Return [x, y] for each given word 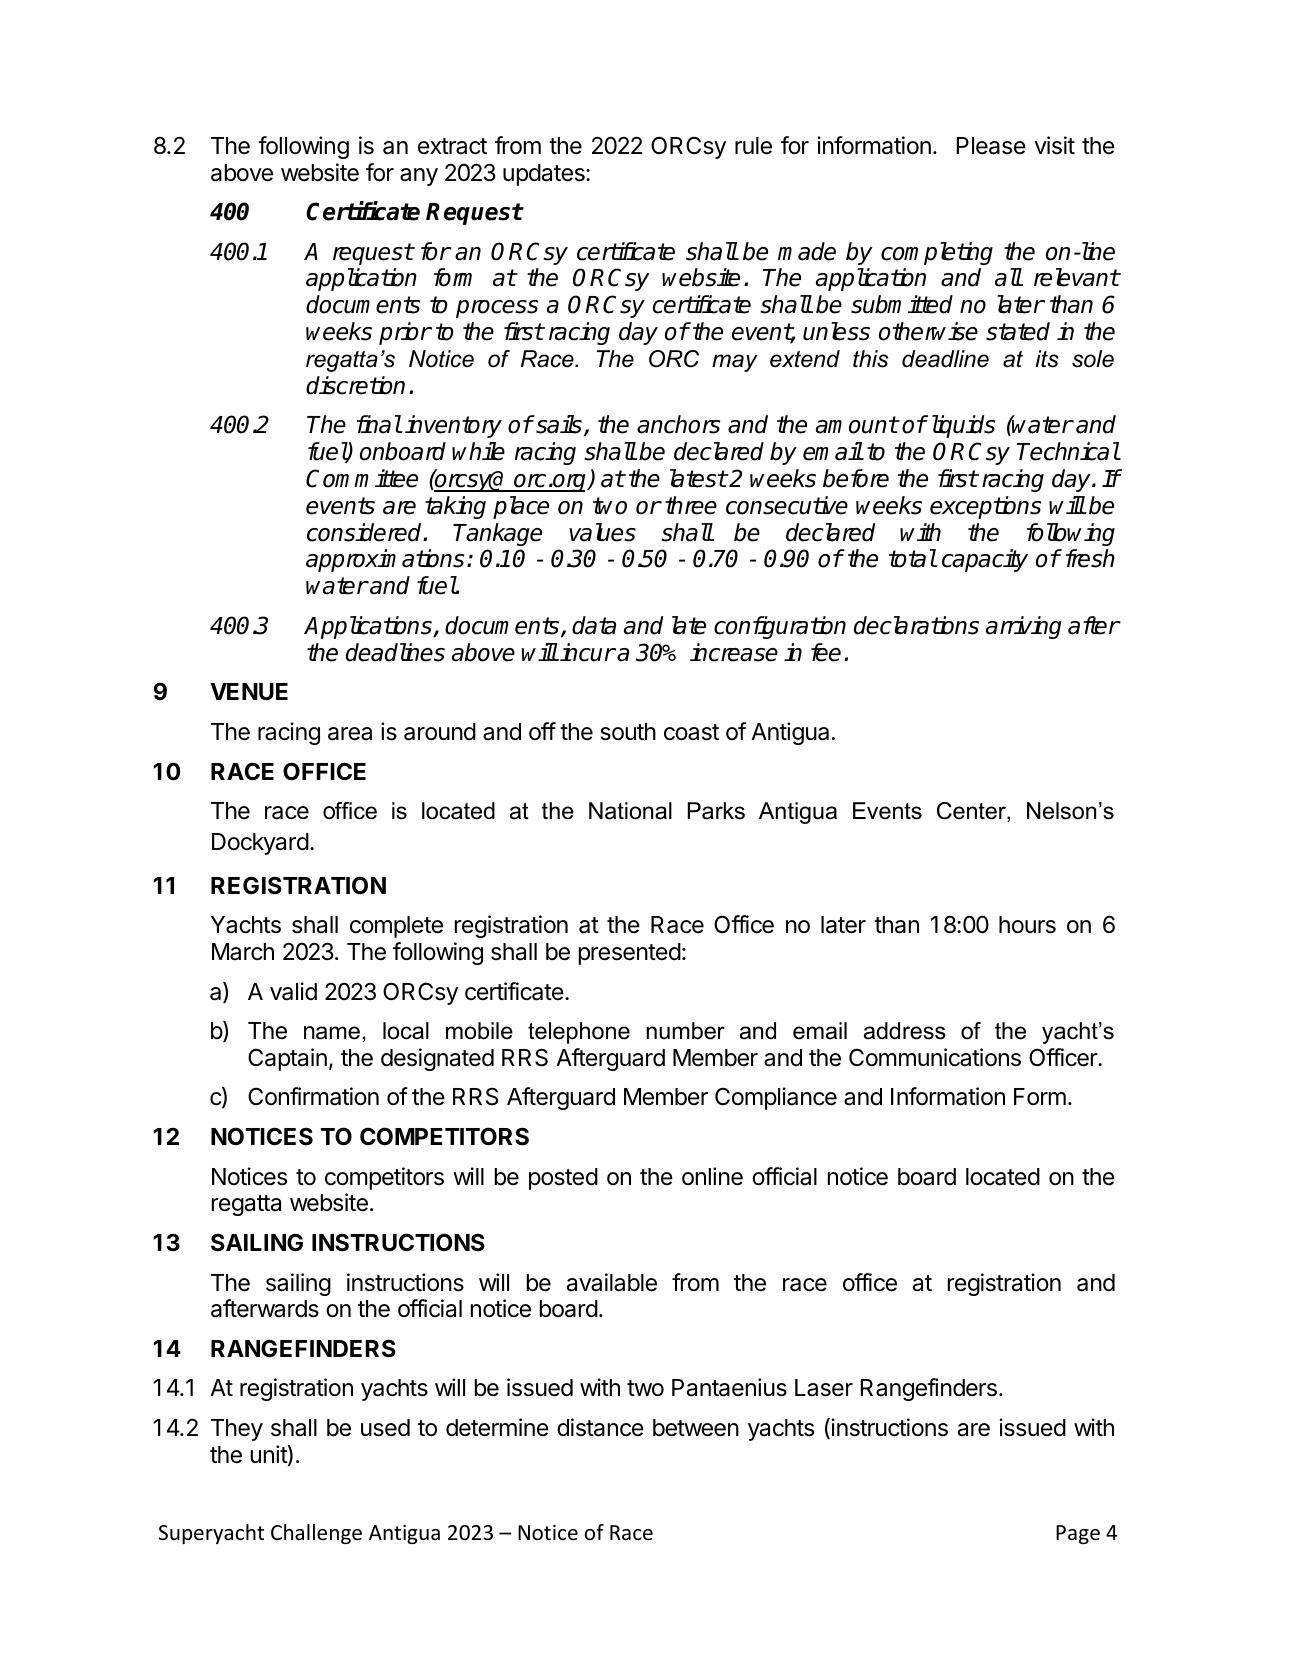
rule [753, 146]
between [696, 1428]
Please [991, 146]
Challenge [316, 1534]
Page [1078, 1534]
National [630, 811]
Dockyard [260, 844]
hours [1027, 925]
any [419, 177]
